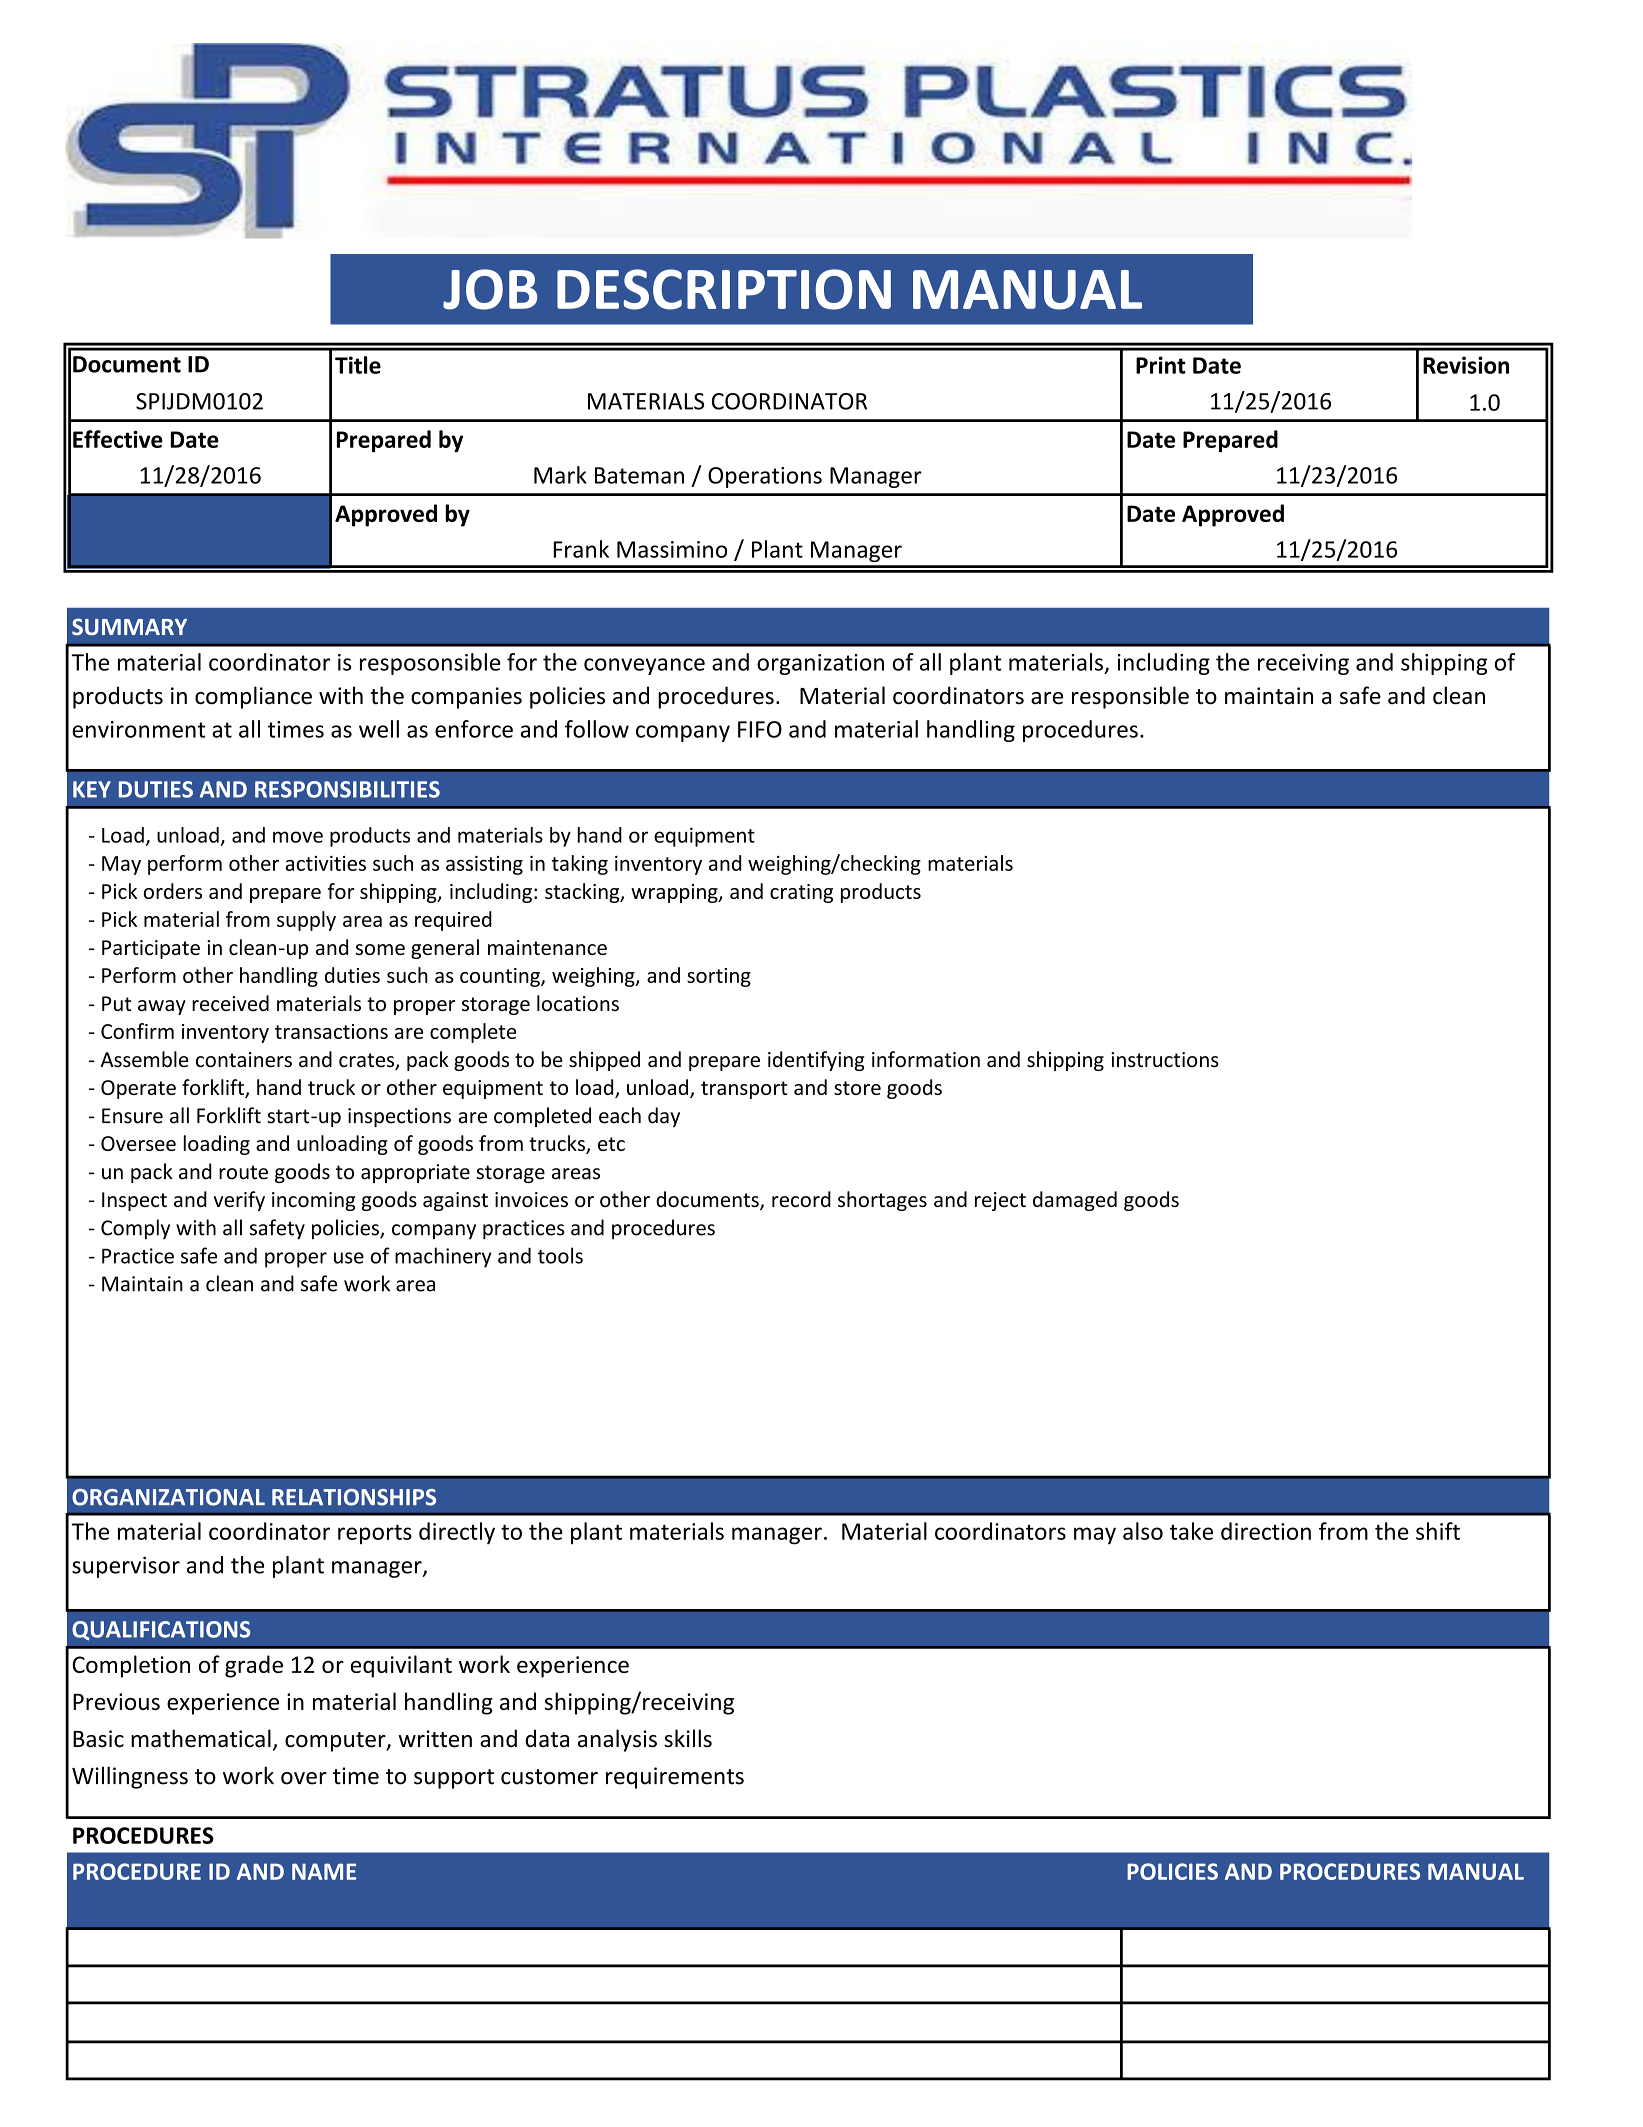 The height and width of the document is (2127, 1643). I want to click on verify, so click(239, 1201).
